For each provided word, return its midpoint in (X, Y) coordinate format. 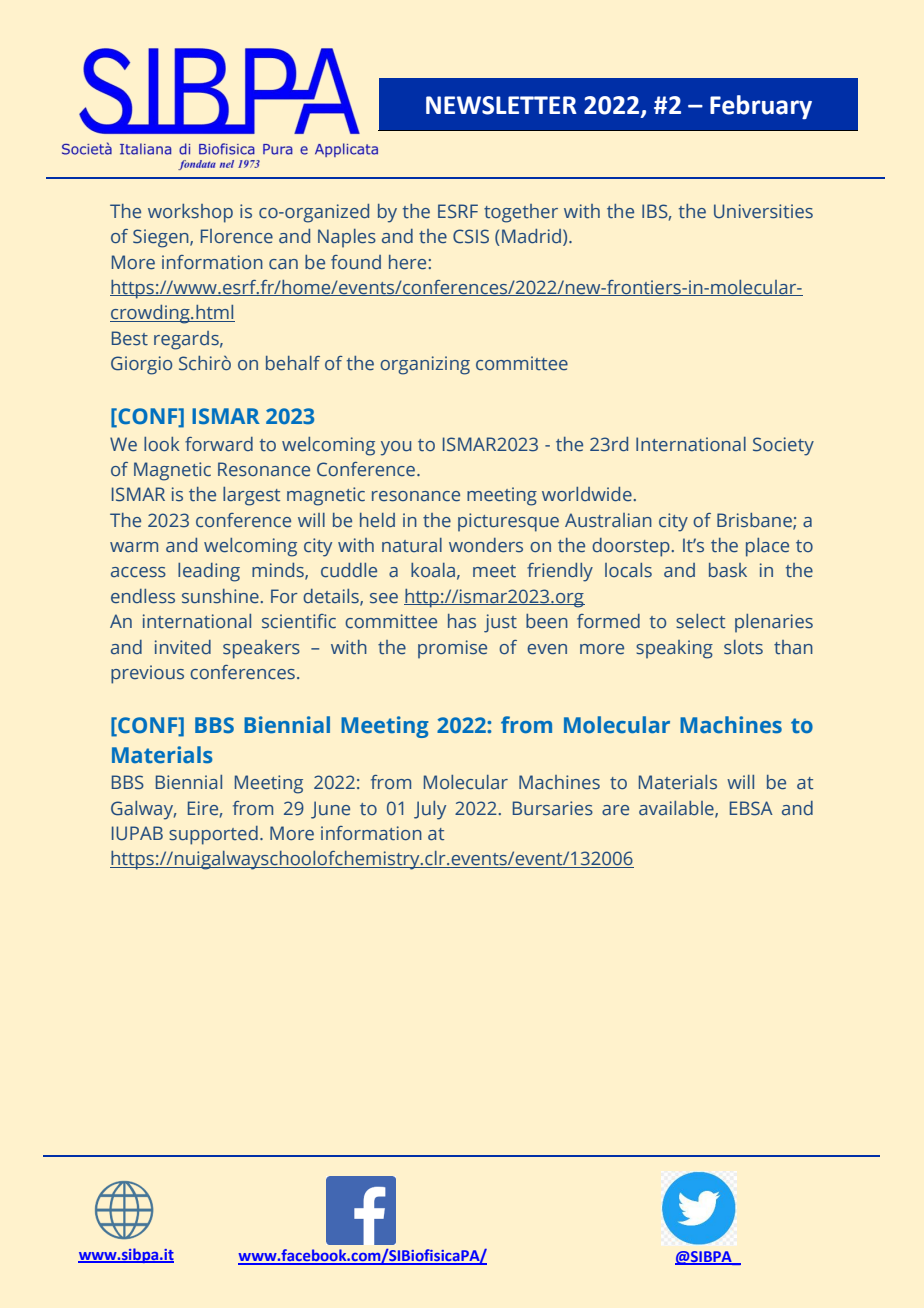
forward (219, 444)
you (396, 448)
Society (783, 446)
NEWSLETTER (501, 105)
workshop (190, 213)
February (761, 107)
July (430, 810)
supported (213, 835)
